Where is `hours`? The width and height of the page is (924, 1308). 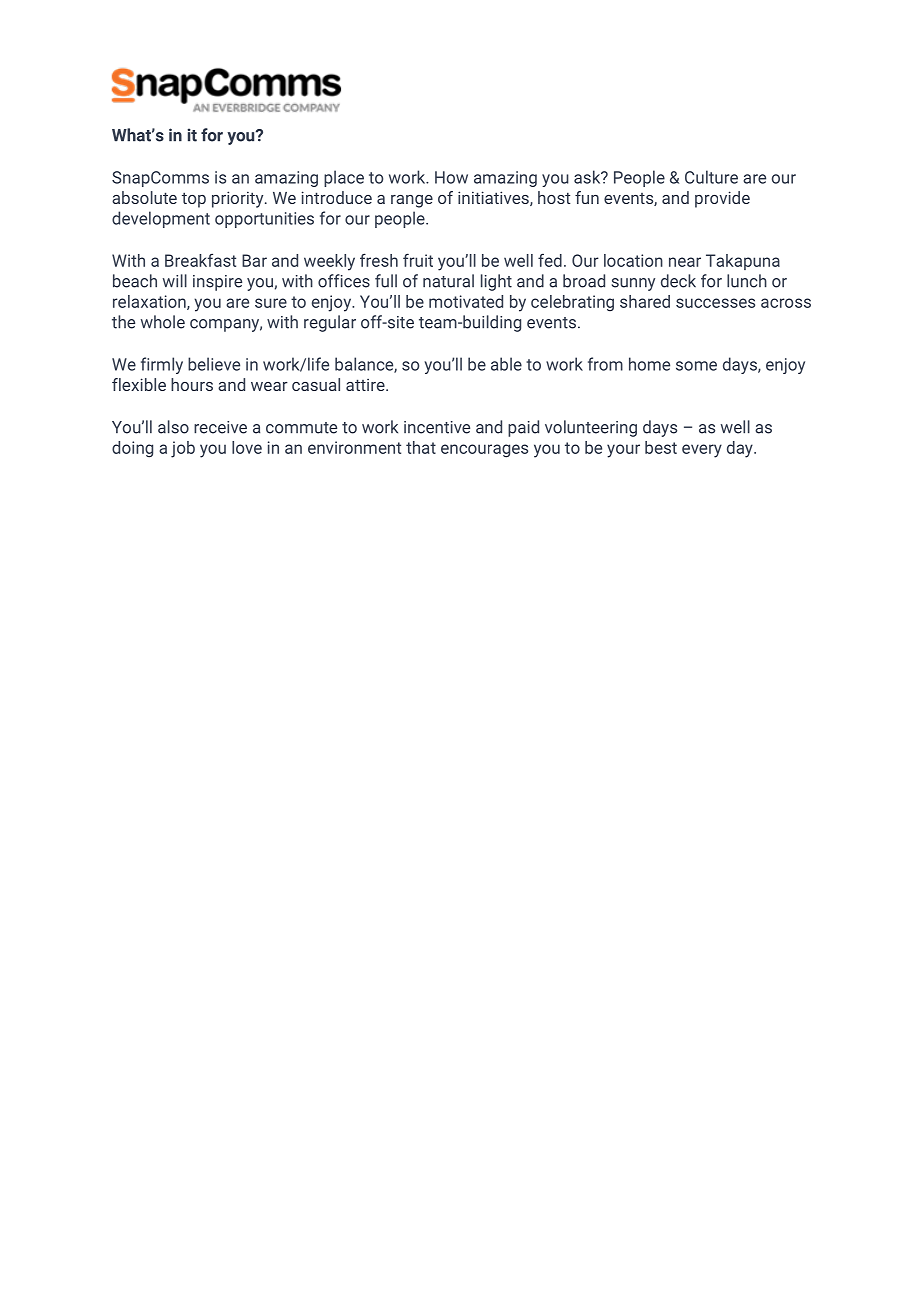 hours is located at coordinates (192, 384).
